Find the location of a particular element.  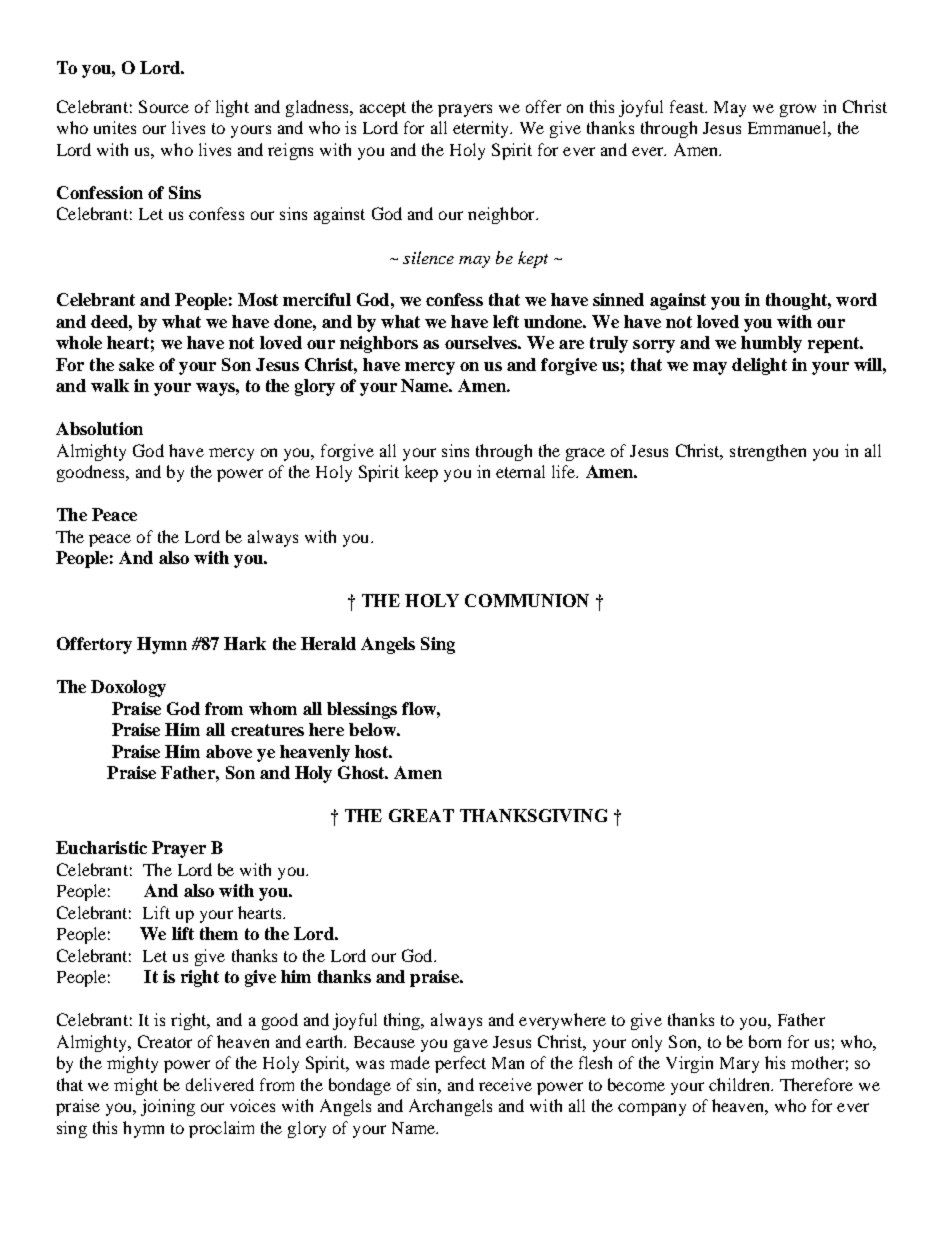

joining is located at coordinates (168, 1107).
